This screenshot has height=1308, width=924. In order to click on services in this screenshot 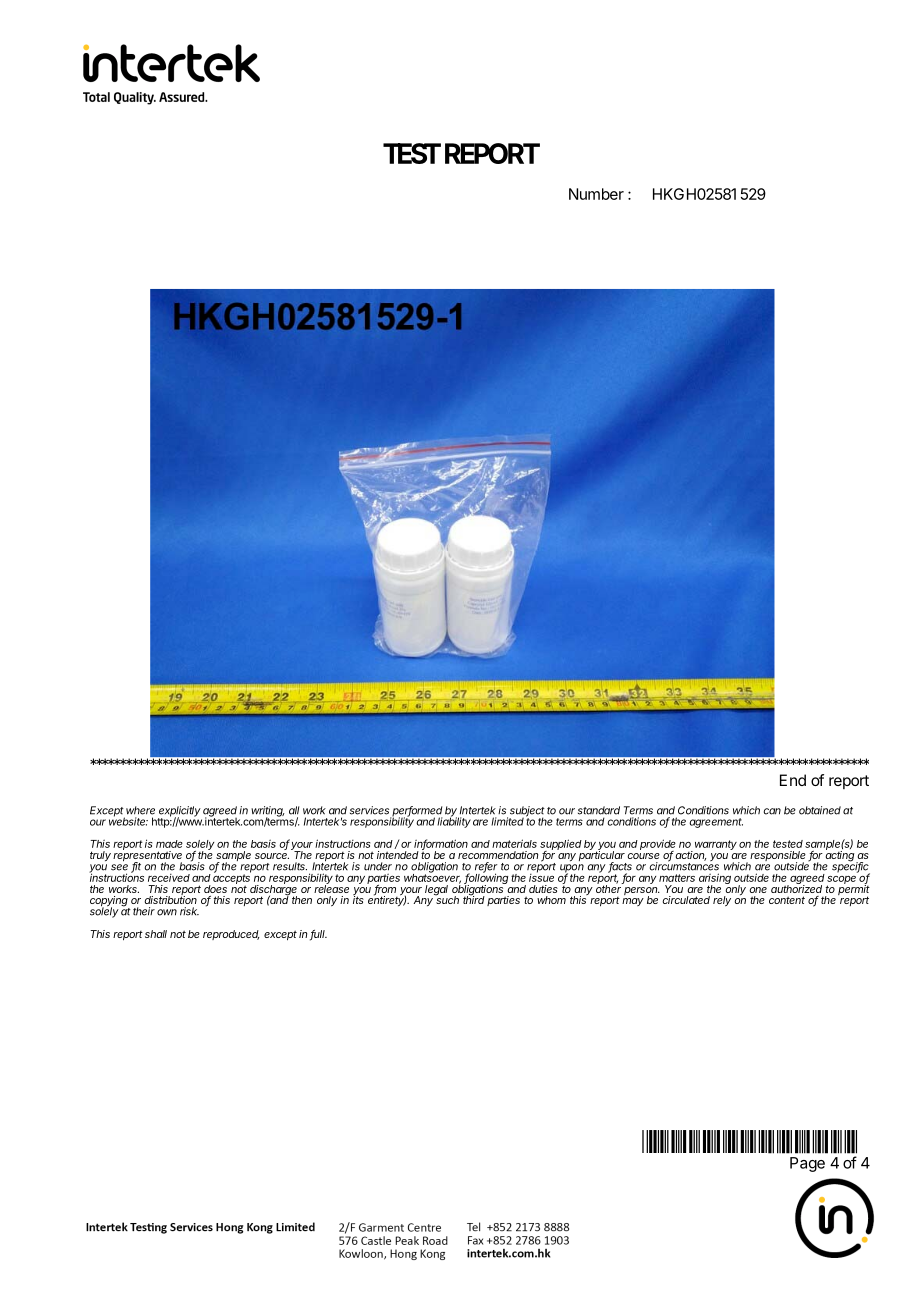, I will do `click(369, 810)`.
